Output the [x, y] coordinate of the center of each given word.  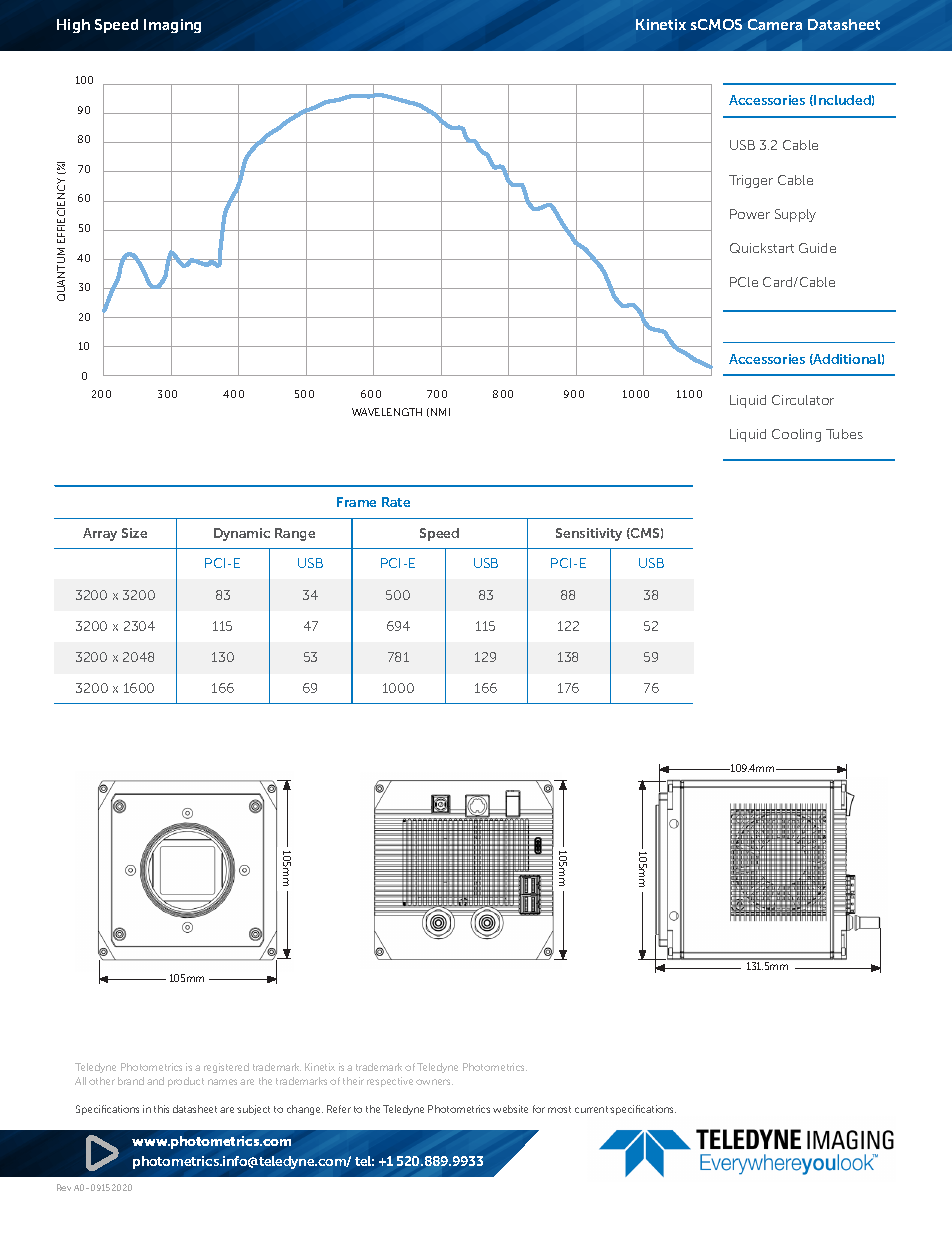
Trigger [751, 181]
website [510, 1109]
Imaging [172, 26]
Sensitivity [589, 534]
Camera [775, 24]
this [161, 1109]
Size [134, 533]
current [591, 1109]
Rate [396, 502]
